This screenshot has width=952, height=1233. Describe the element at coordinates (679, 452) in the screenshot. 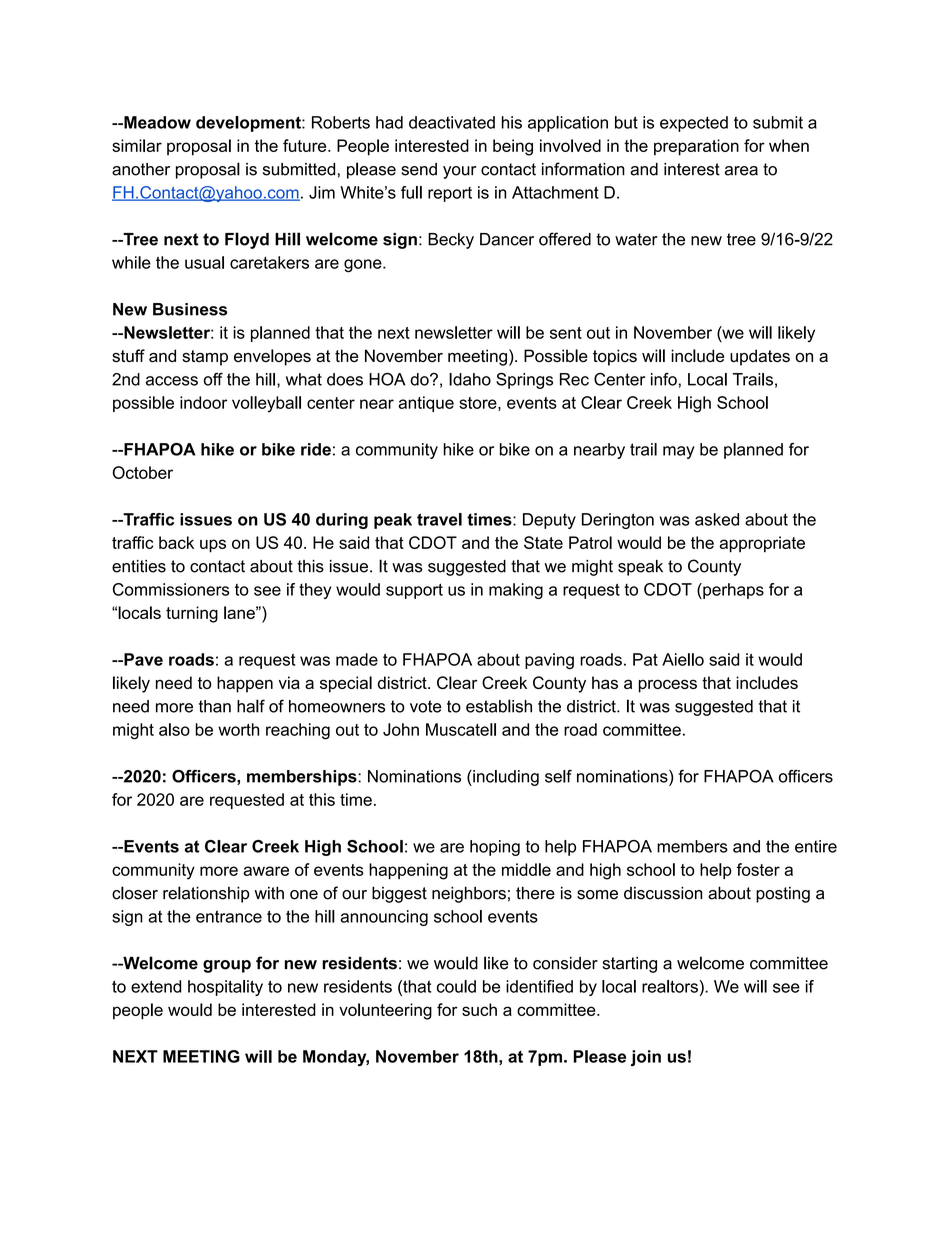

I see `may` at that location.
